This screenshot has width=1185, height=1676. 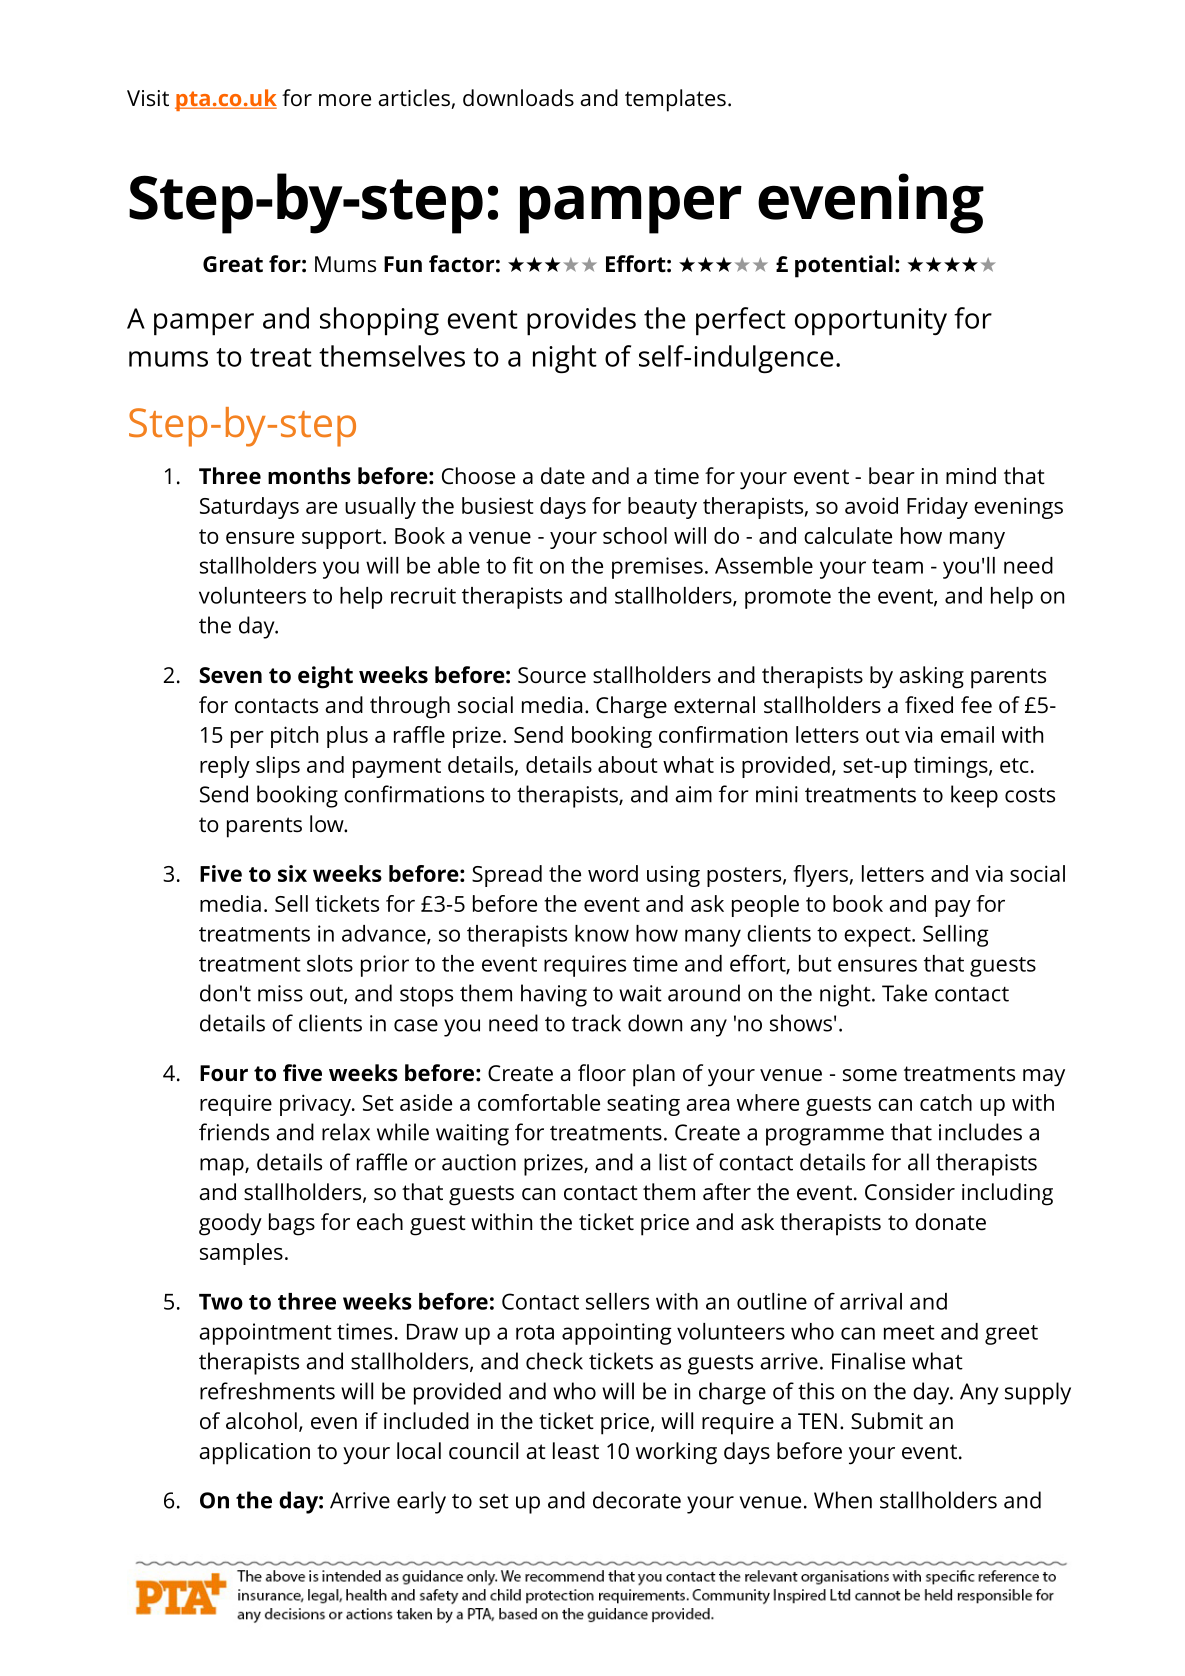 I want to click on more, so click(x=345, y=100).
